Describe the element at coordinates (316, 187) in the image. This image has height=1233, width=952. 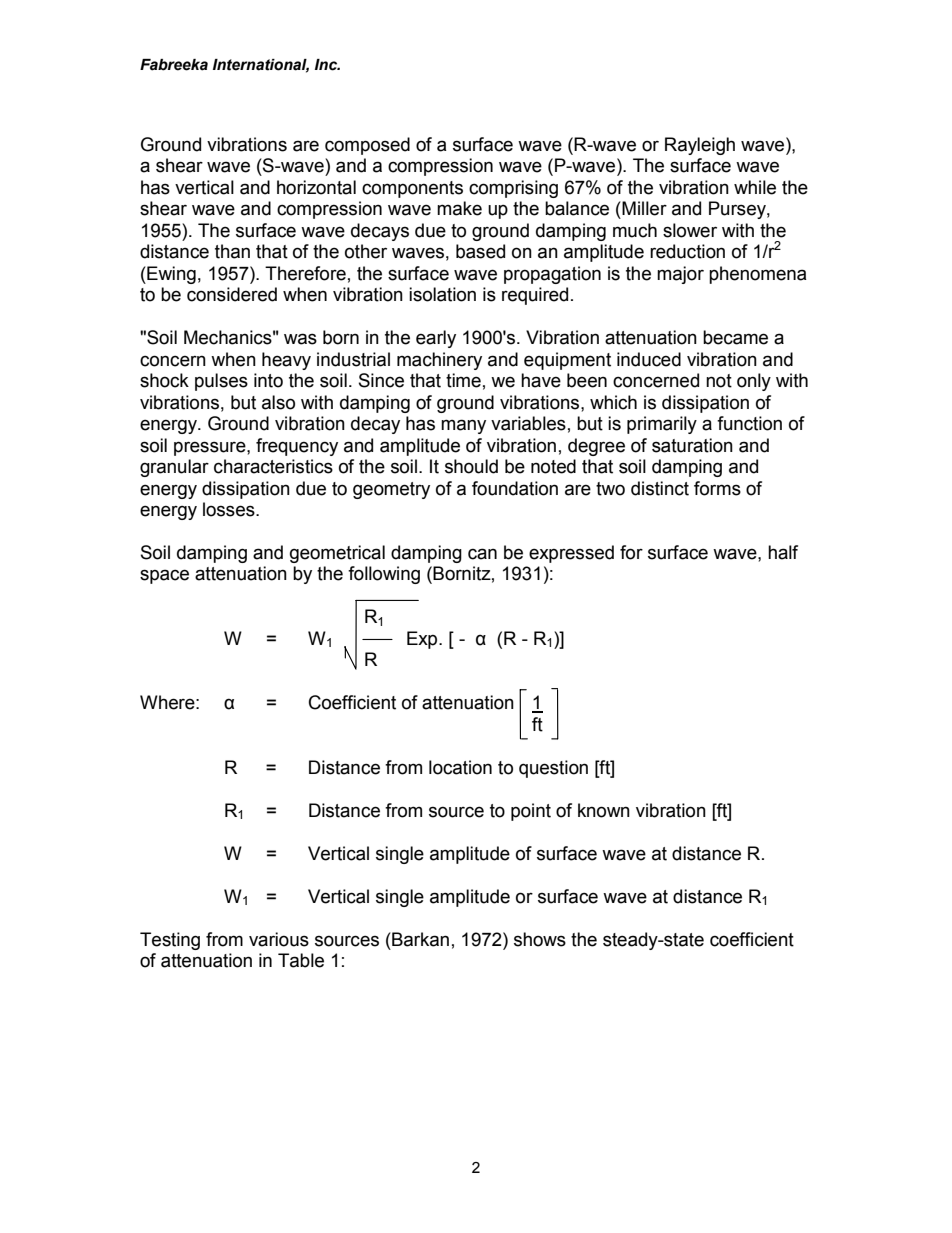
I see `horizontal` at that location.
